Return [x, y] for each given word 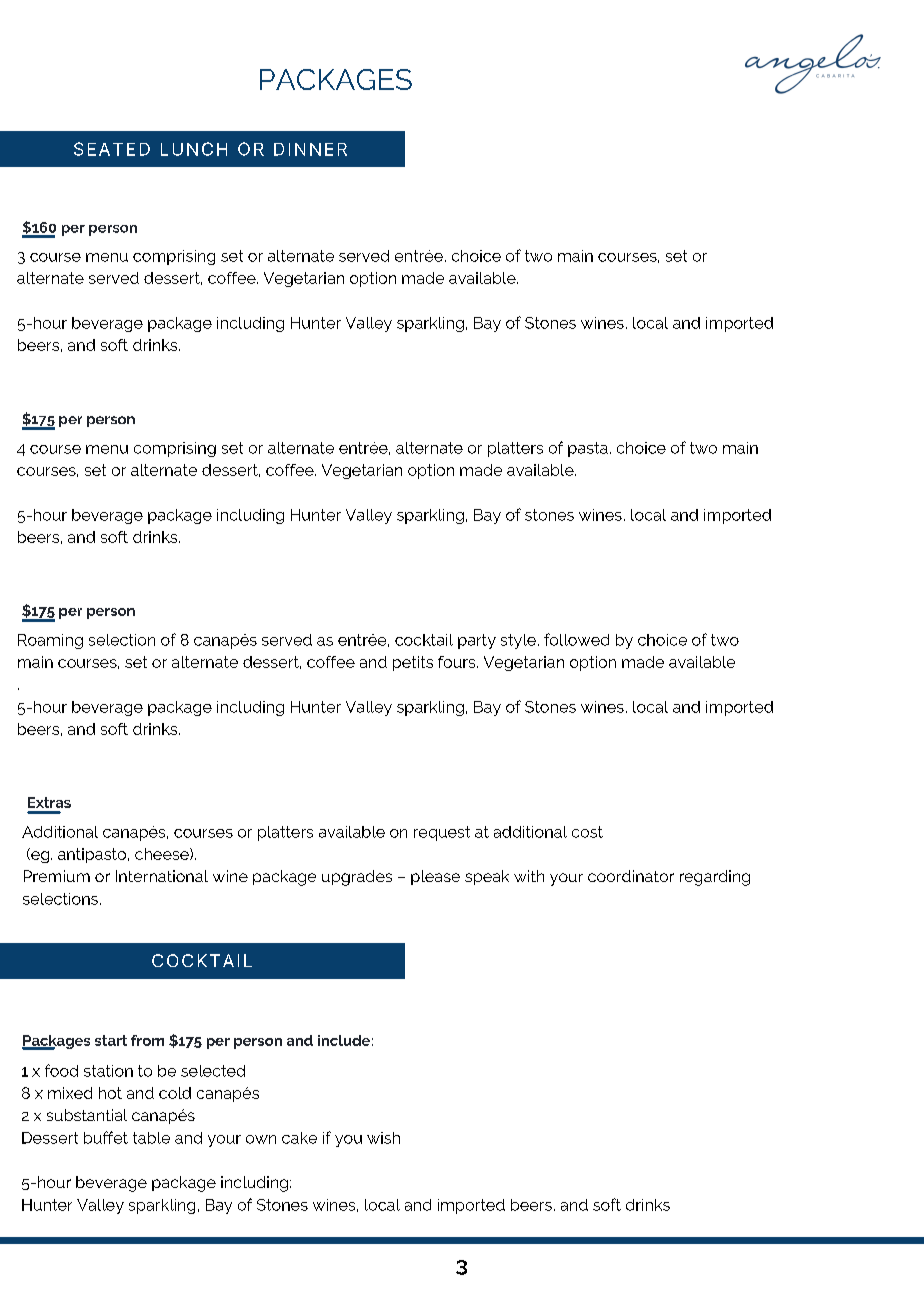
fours [458, 662]
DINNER [310, 149]
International [162, 876]
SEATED [112, 149]
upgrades [357, 878]
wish [383, 1138]
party [477, 641]
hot [110, 1093]
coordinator [631, 876]
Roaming [50, 641]
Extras [49, 802]
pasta [588, 449]
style [518, 641]
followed [576, 639]
